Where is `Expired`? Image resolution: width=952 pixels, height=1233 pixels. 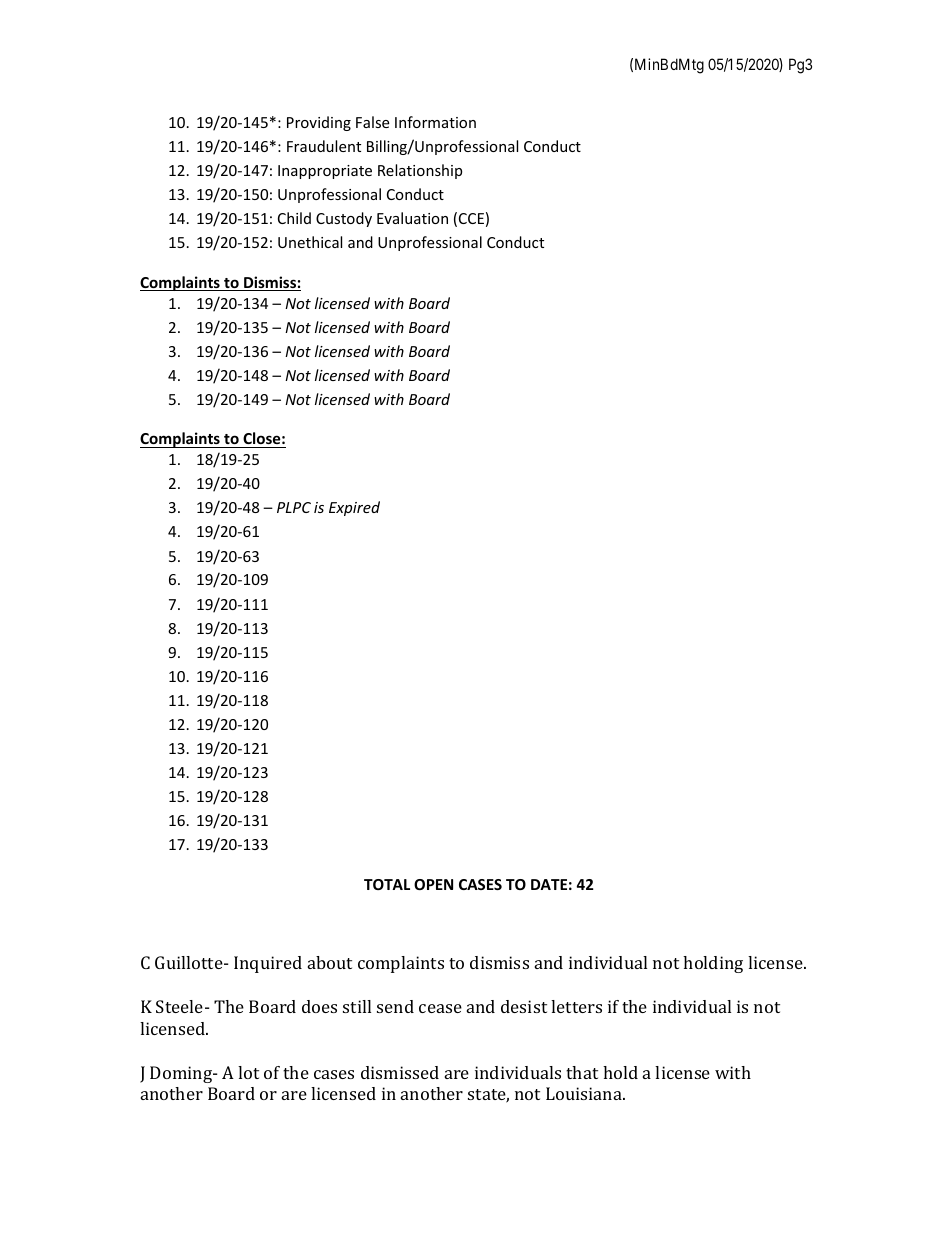 Expired is located at coordinates (354, 508).
